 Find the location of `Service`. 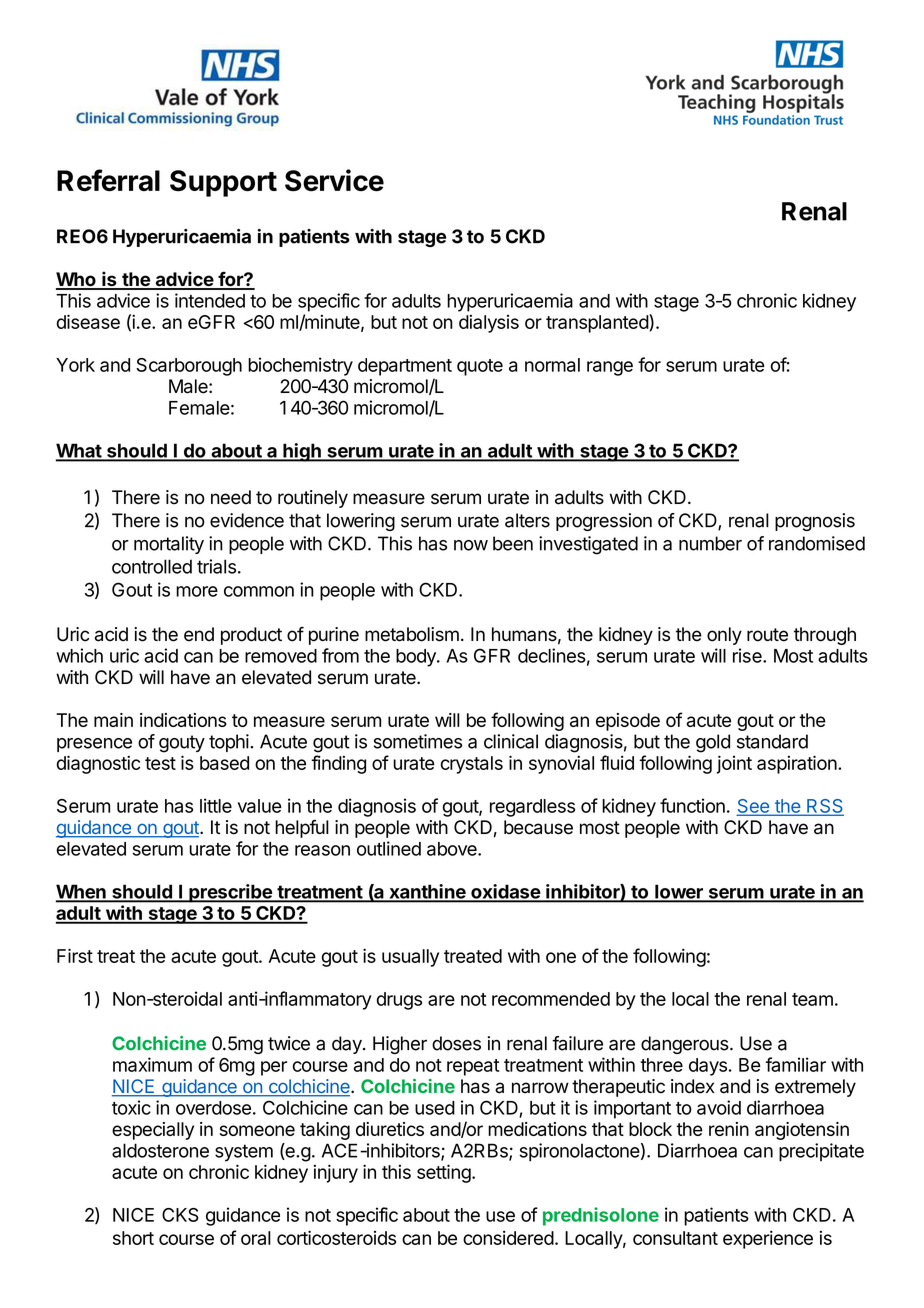

Service is located at coordinates (334, 180).
